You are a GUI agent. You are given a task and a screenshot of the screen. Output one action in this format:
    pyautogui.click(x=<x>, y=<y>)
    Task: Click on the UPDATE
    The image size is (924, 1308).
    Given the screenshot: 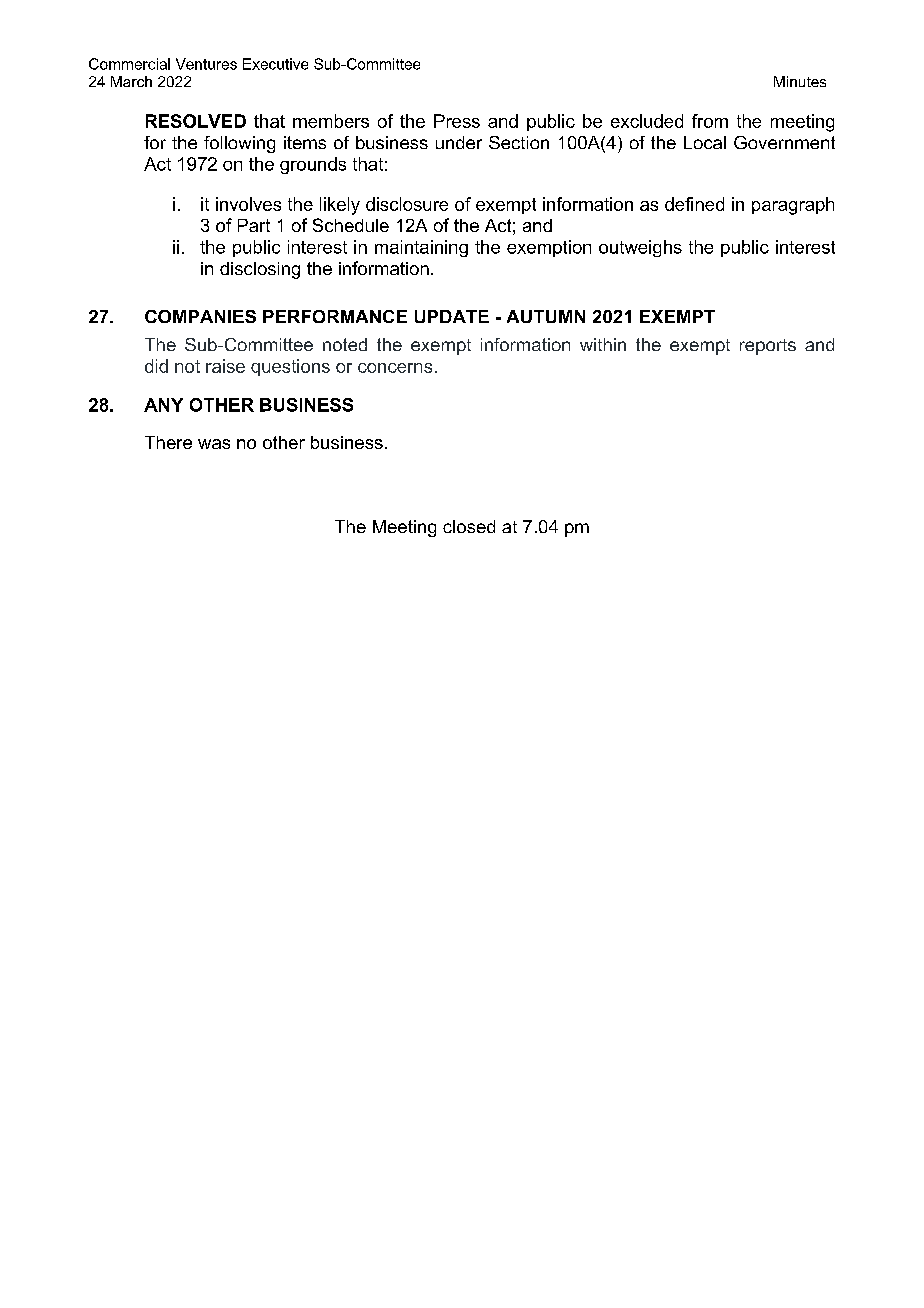 What is the action you would take?
    pyautogui.click(x=452, y=316)
